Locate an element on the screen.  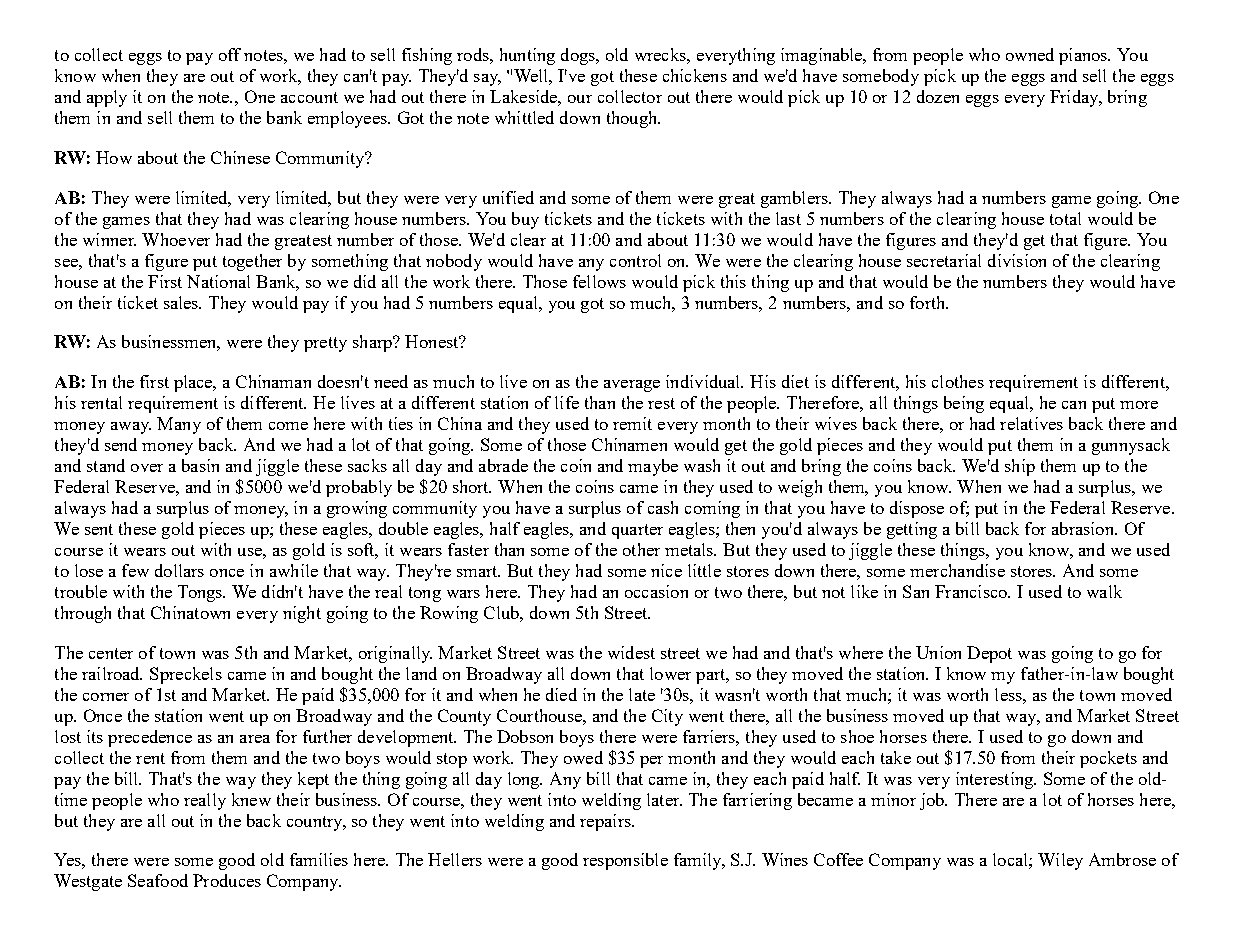
dogs is located at coordinates (579, 56).
